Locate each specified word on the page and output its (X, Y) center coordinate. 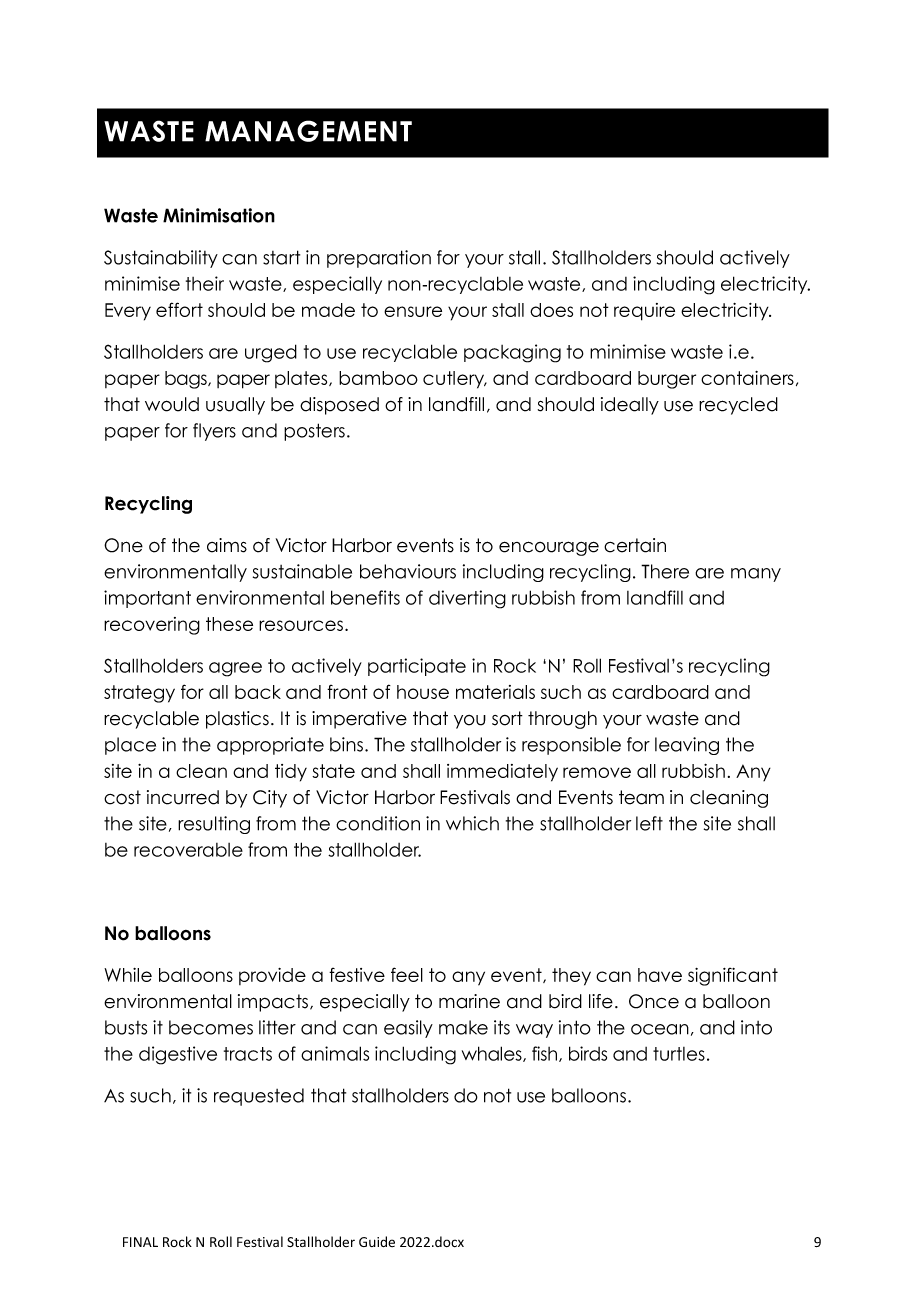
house (423, 692)
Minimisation (219, 215)
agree (235, 669)
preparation (379, 259)
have (660, 975)
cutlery (455, 380)
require (644, 312)
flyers (214, 432)
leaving (687, 746)
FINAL (140, 1242)
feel (407, 974)
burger (667, 380)
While (128, 975)
